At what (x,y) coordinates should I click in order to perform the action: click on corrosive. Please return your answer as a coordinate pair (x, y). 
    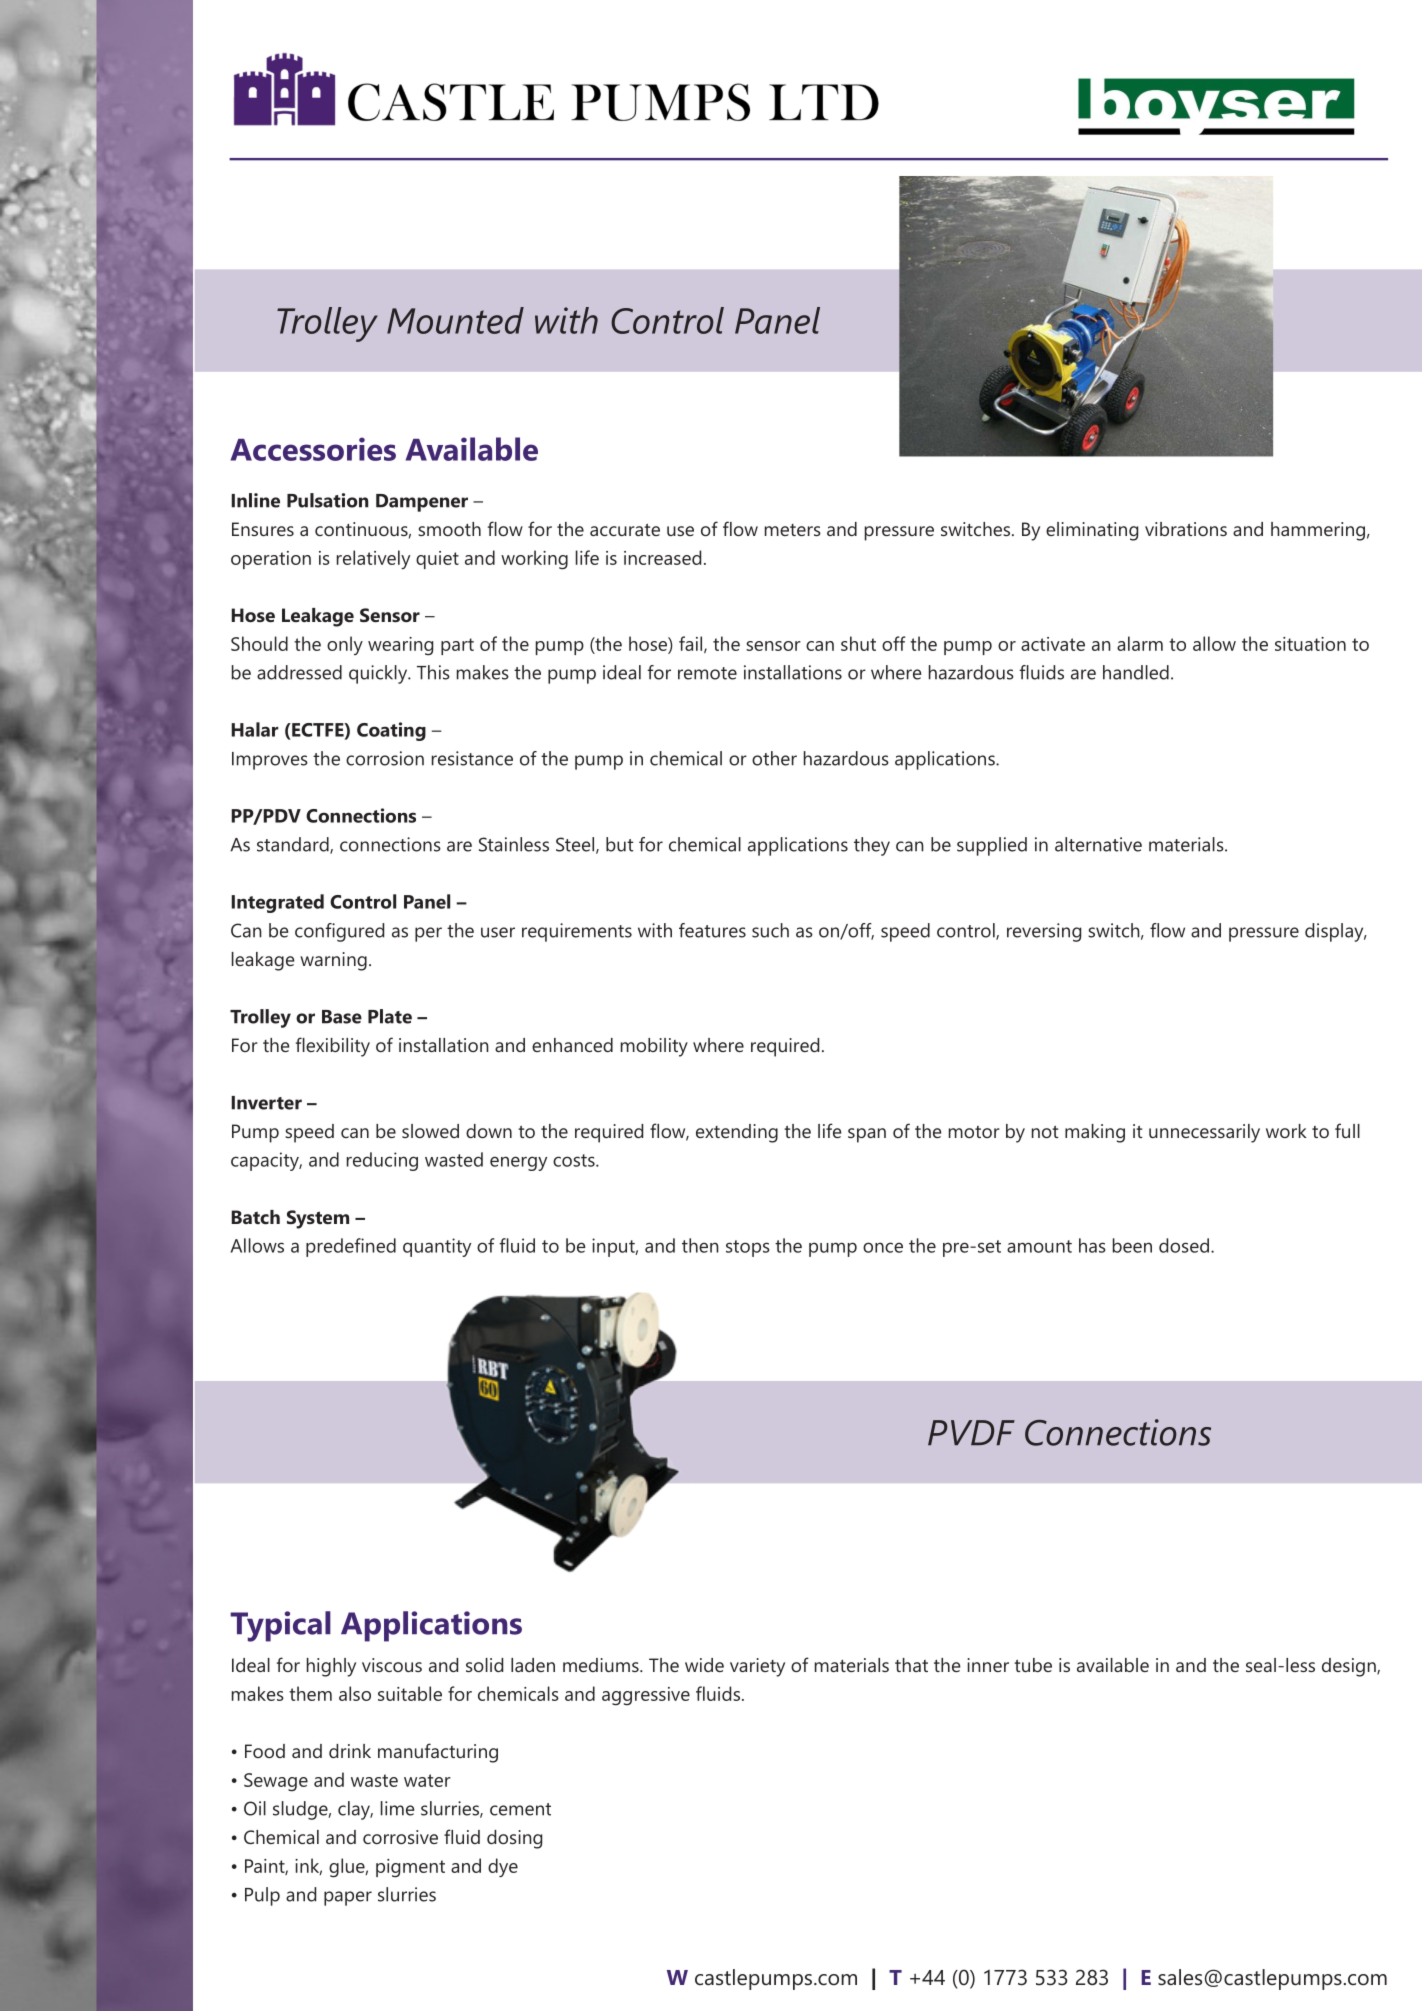
    Looking at the image, I should click on (400, 1837).
